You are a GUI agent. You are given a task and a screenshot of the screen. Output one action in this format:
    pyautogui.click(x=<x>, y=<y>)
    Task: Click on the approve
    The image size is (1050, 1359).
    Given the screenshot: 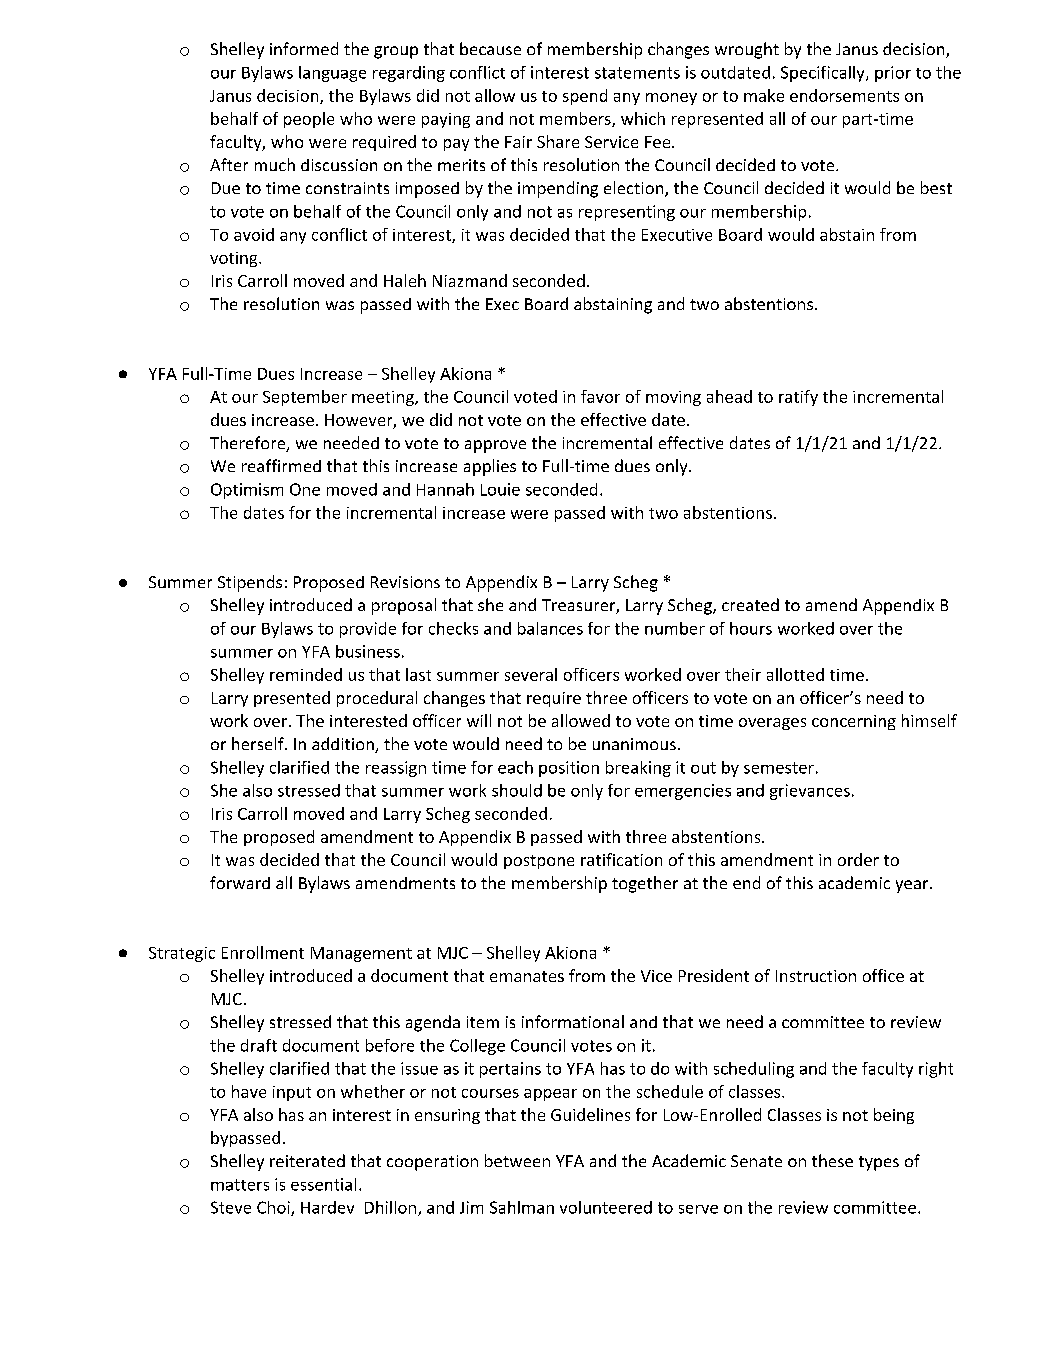 What is the action you would take?
    pyautogui.click(x=495, y=446)
